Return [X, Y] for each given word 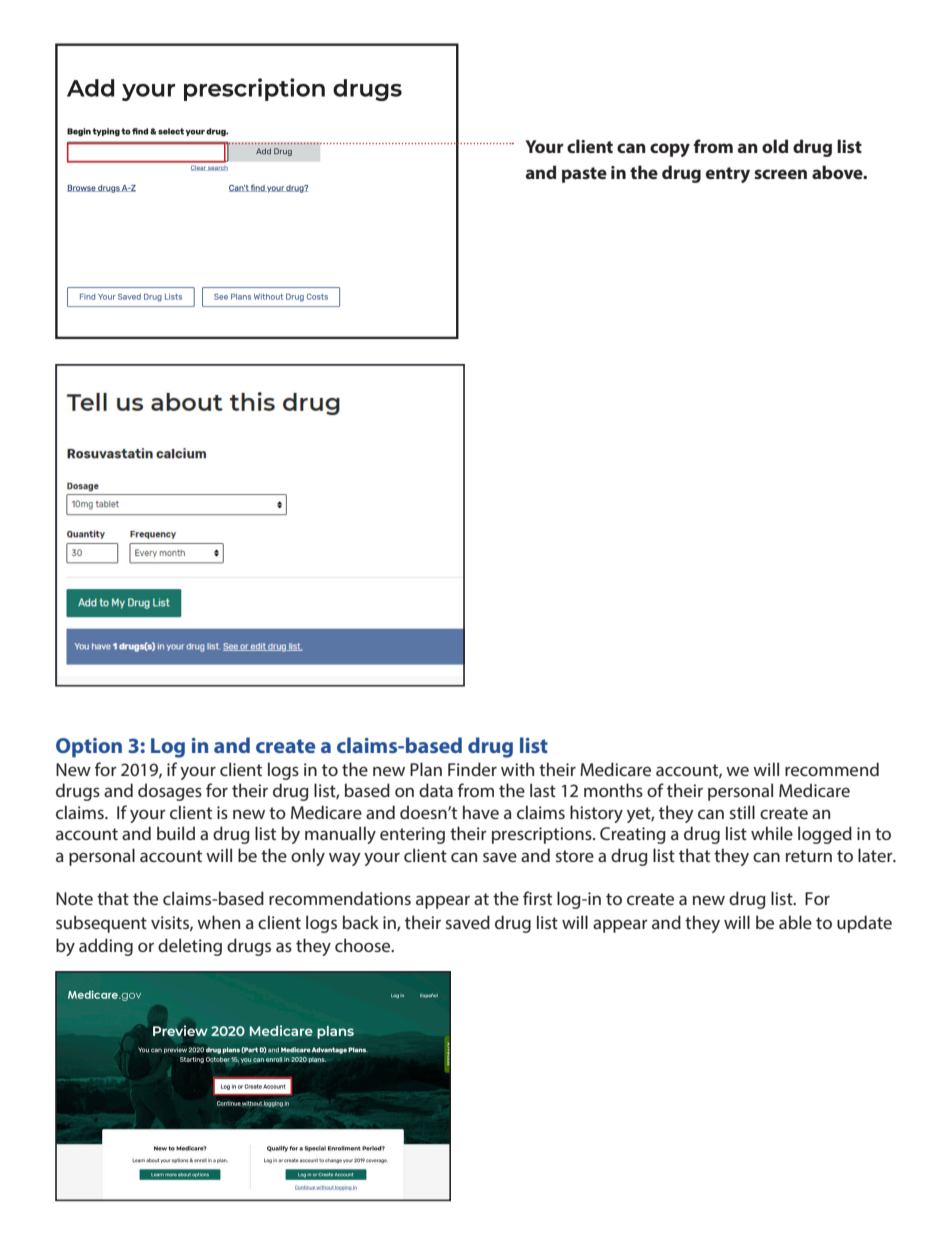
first [537, 898]
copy [670, 150]
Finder [472, 769]
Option [89, 748]
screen [780, 174]
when [218, 922]
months [613, 790]
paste [584, 175]
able [795, 922]
